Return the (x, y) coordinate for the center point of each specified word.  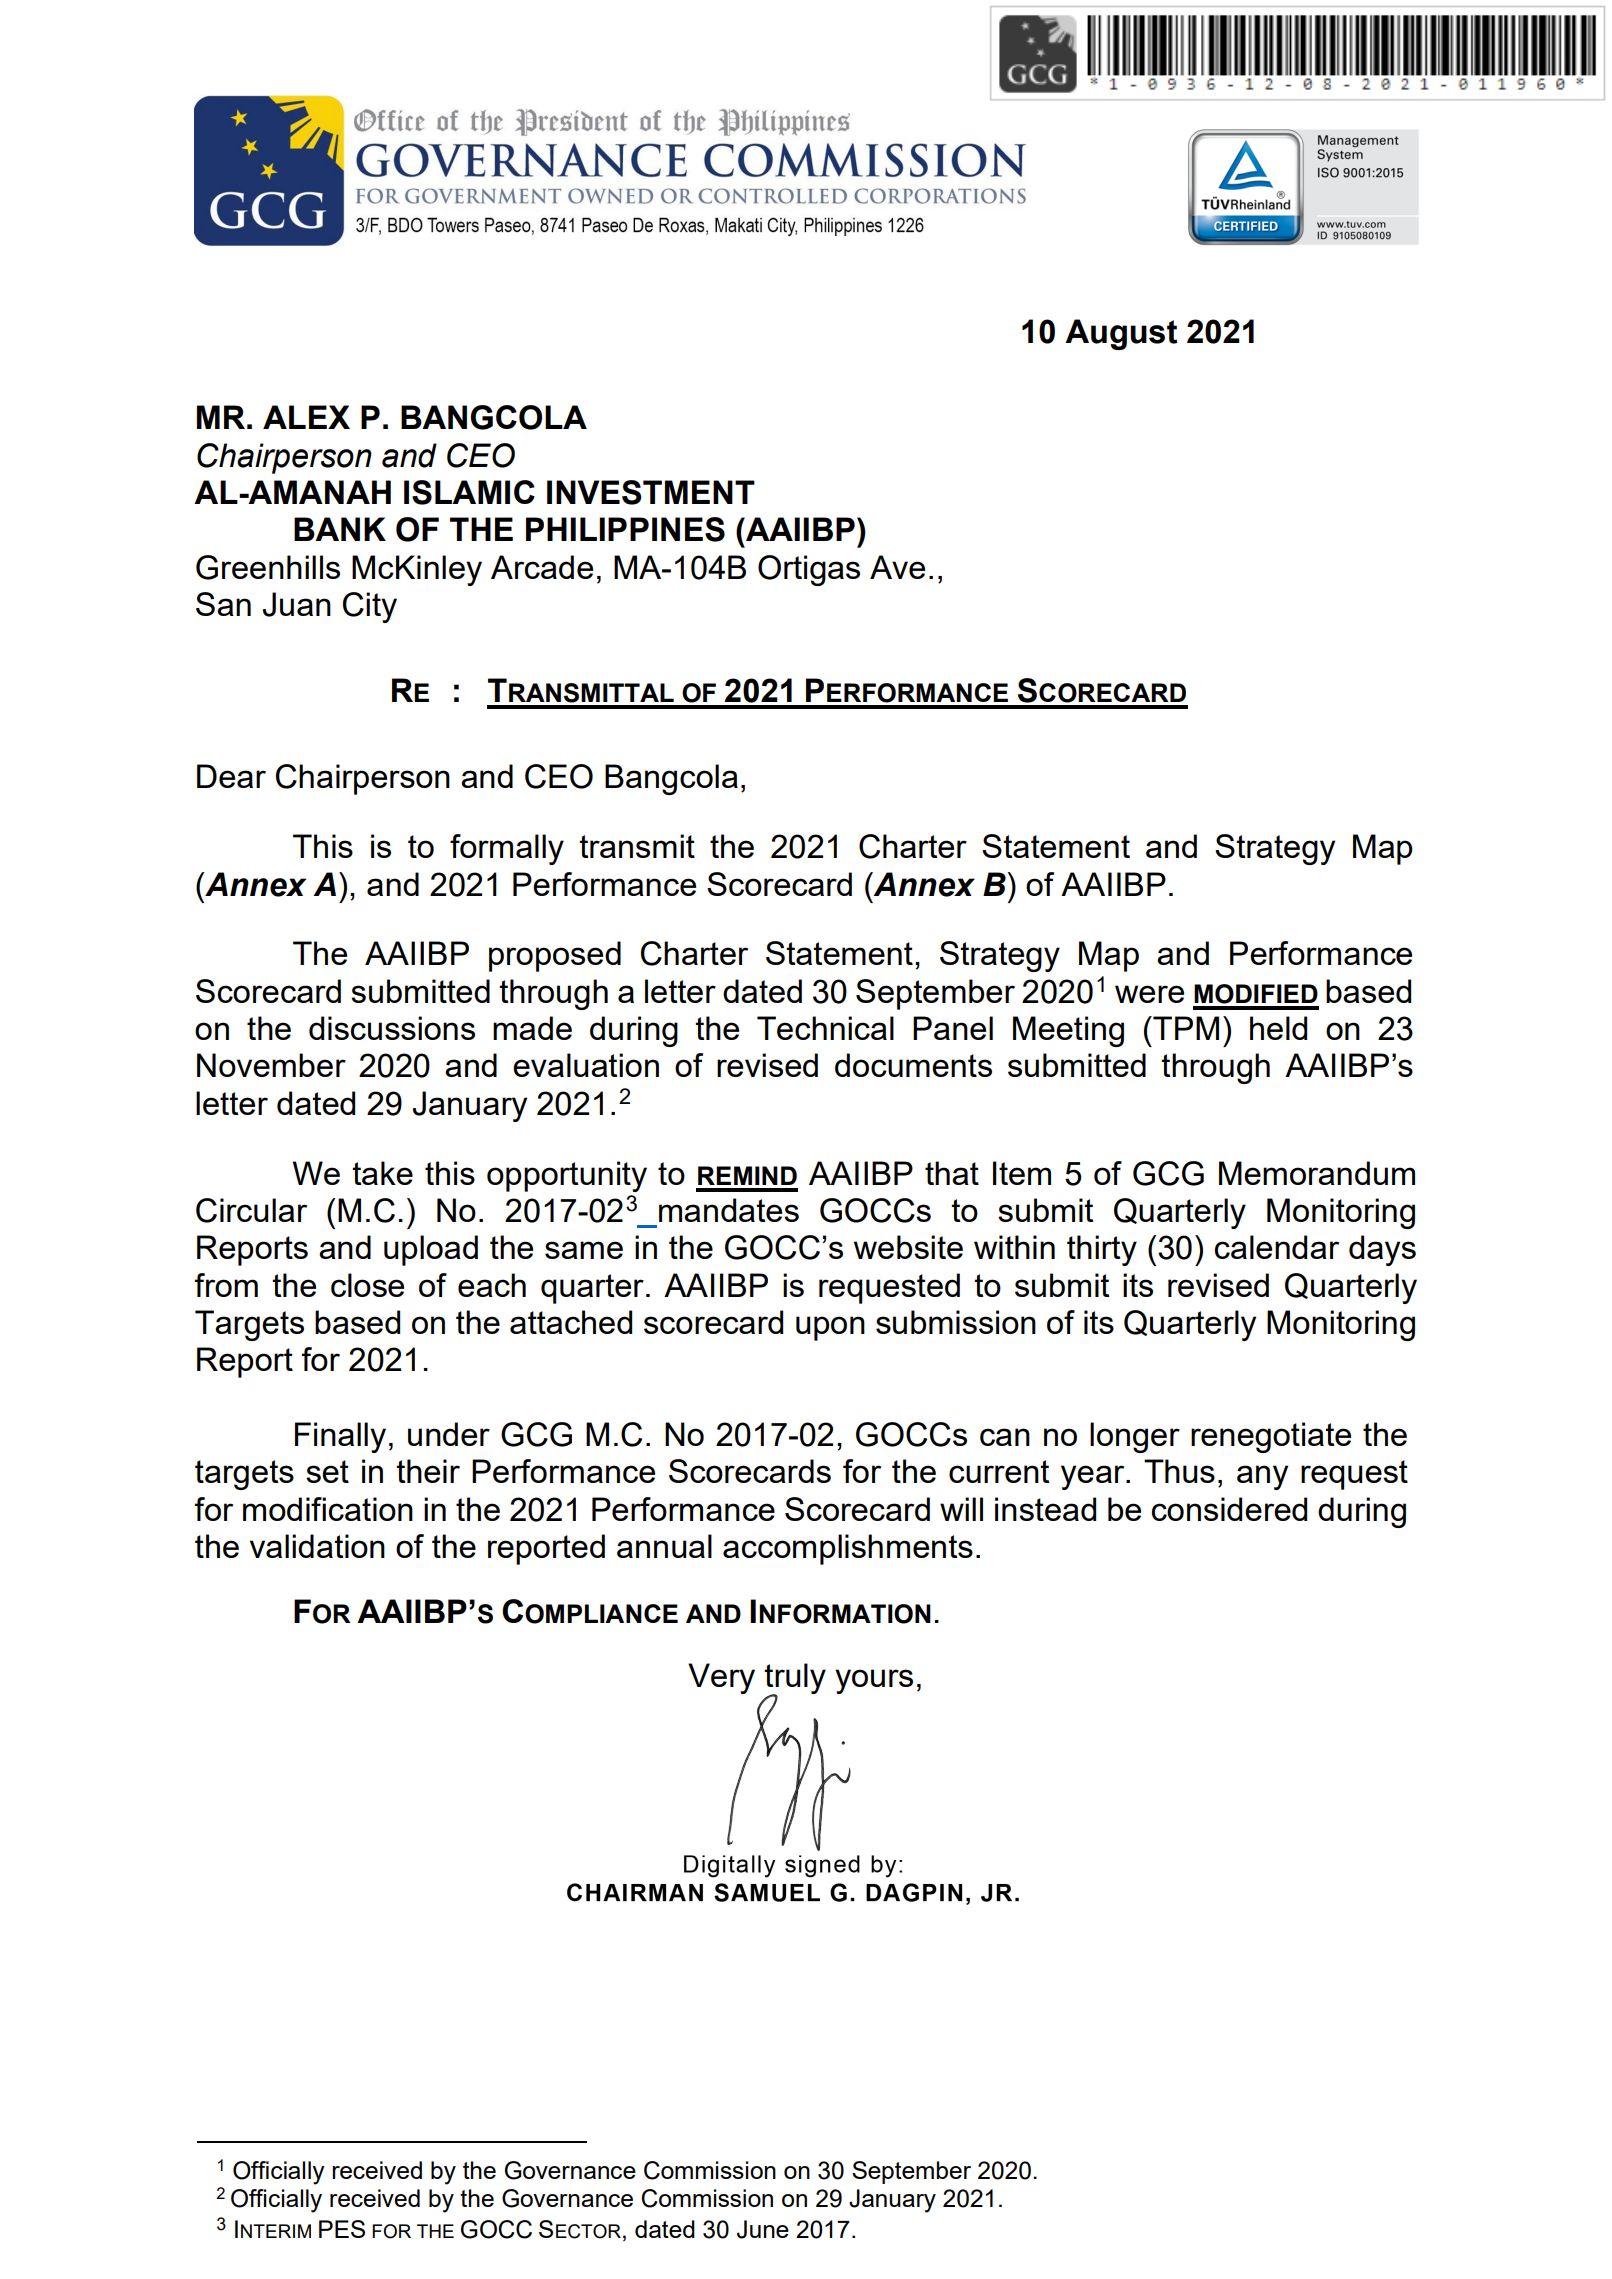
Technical (825, 1028)
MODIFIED (1256, 994)
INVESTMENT (651, 492)
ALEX (306, 417)
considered (1229, 1509)
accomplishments (848, 1549)
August (1121, 334)
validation (317, 1546)
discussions (392, 1028)
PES (342, 2229)
